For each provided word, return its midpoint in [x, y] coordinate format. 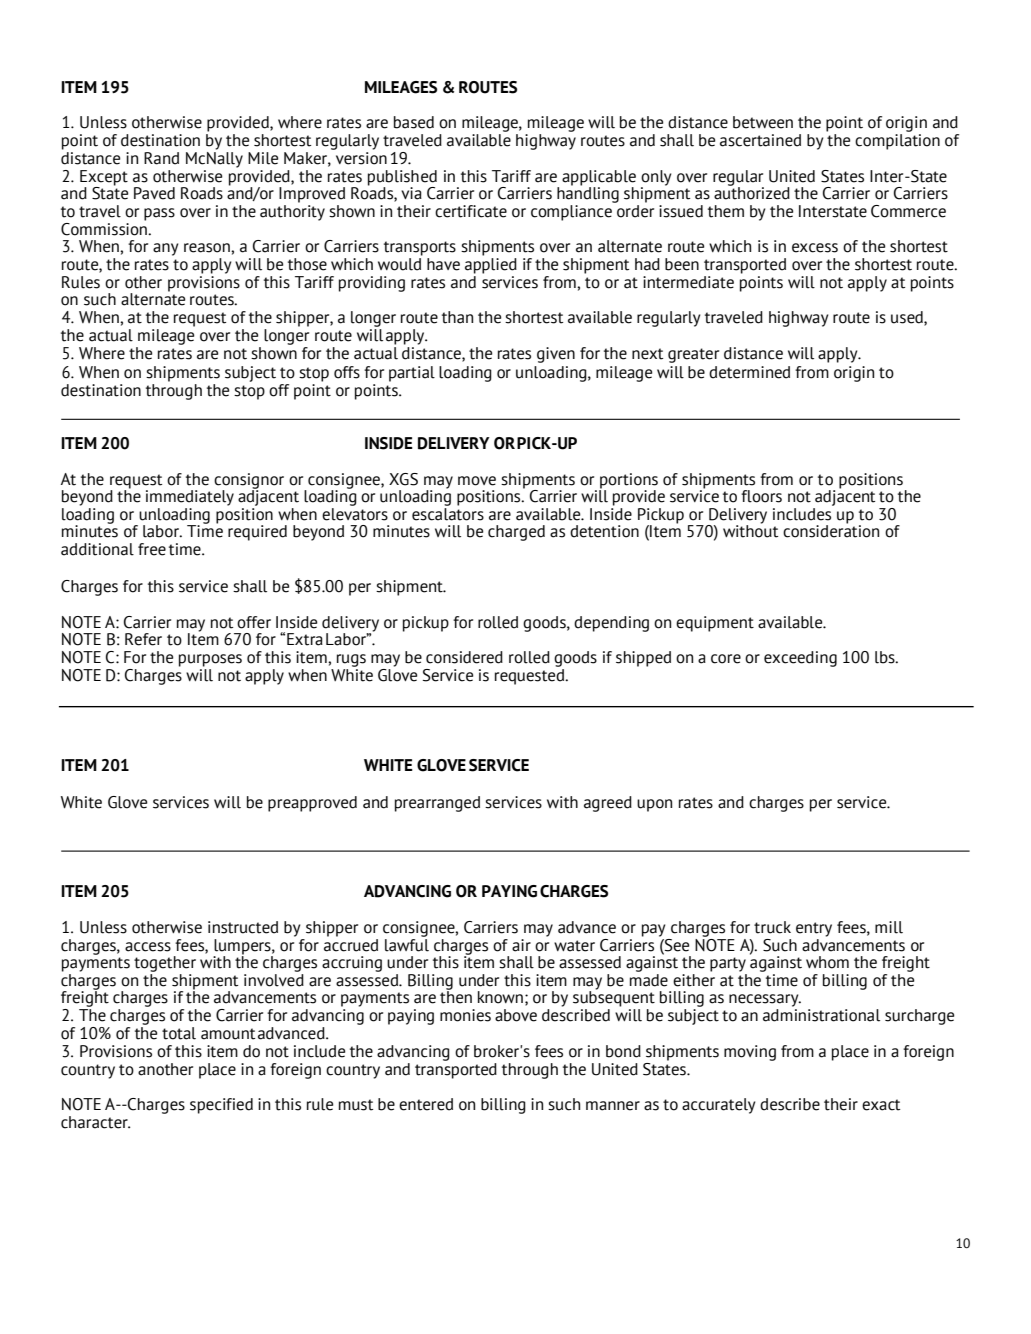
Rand [161, 158]
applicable [599, 178]
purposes [210, 660]
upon [654, 805]
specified [221, 1106]
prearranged [437, 804]
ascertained [760, 140]
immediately [190, 498]
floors [761, 496]
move [477, 481]
